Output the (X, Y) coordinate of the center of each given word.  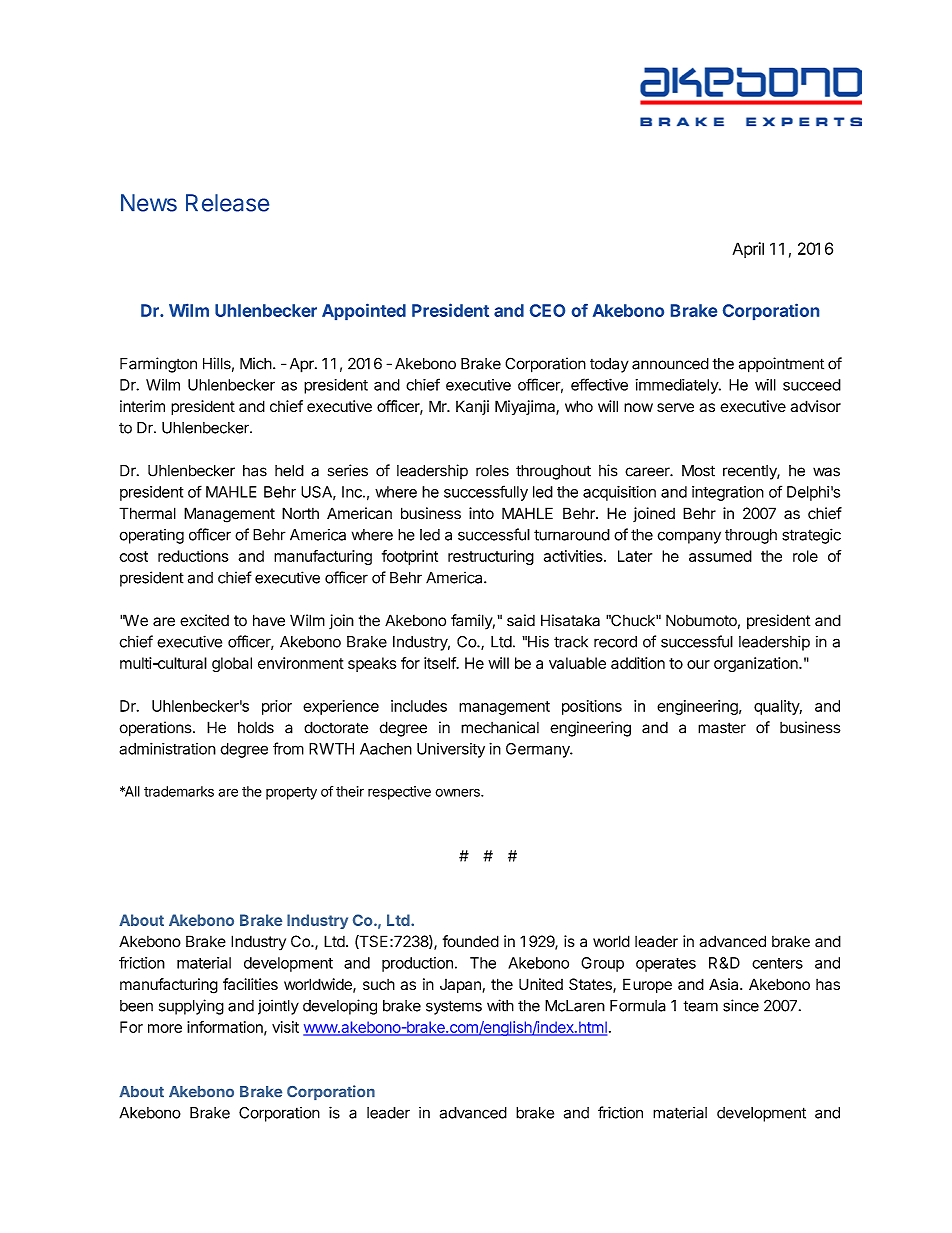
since (741, 1005)
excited (204, 620)
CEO (547, 310)
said (521, 620)
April (748, 250)
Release (227, 203)
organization (757, 664)
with (500, 1005)
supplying (191, 1007)
